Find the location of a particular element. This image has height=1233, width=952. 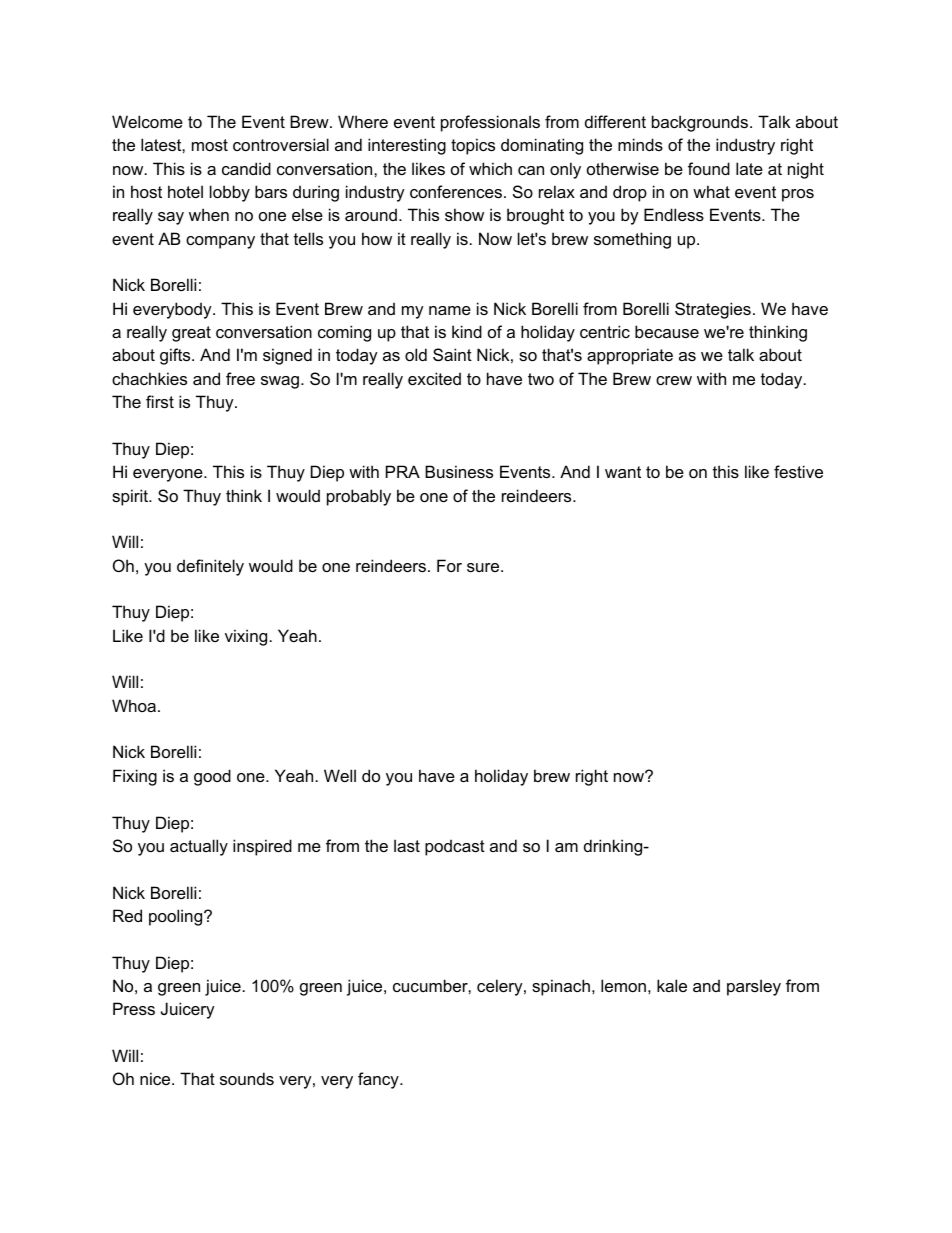

most is located at coordinates (210, 145).
